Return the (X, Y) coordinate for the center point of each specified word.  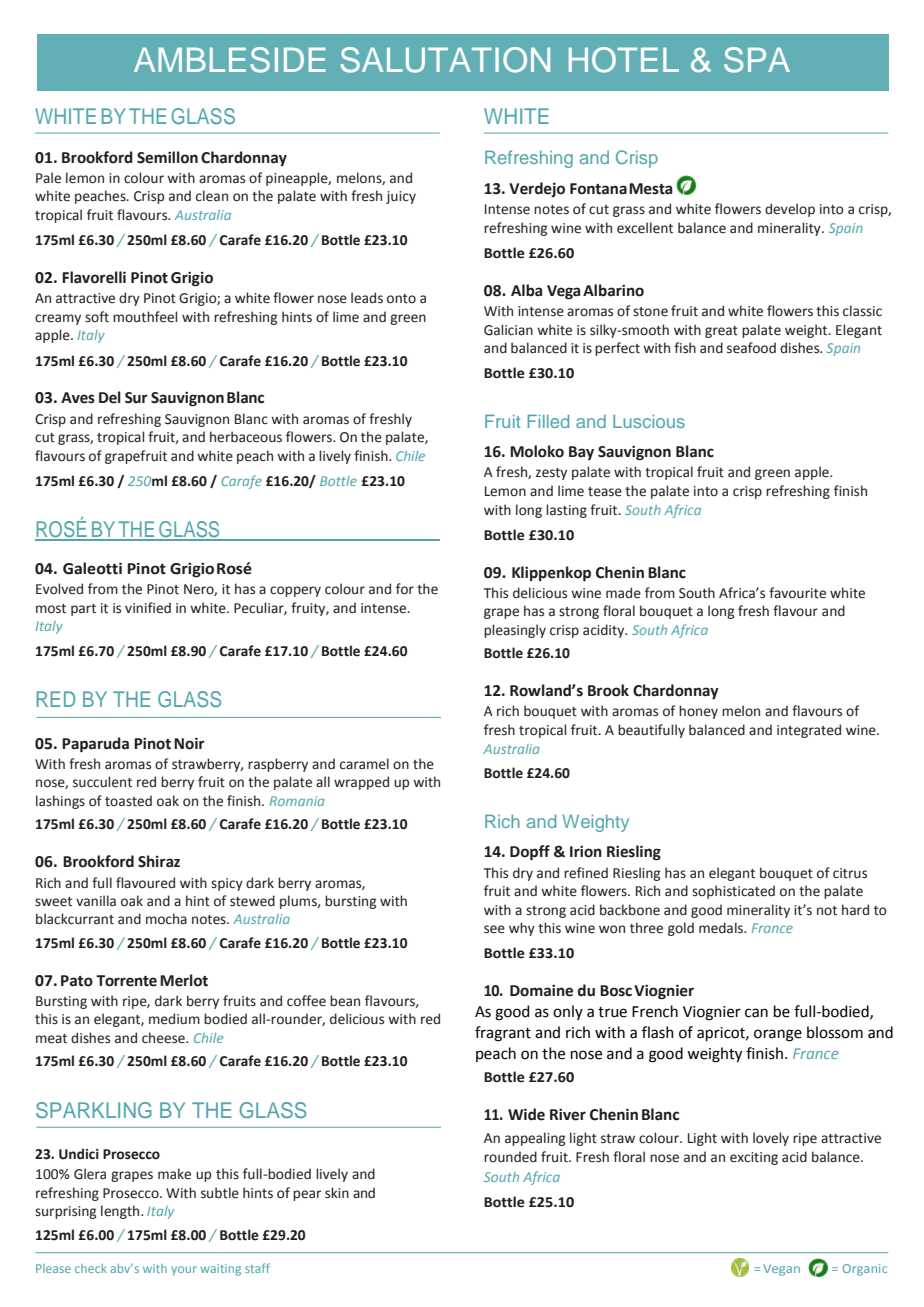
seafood (751, 348)
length (121, 1212)
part (83, 610)
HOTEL (624, 60)
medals (722, 928)
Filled (548, 421)
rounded (510, 1157)
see (494, 929)
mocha (166, 919)
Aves (78, 398)
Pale (48, 178)
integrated (809, 731)
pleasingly (515, 631)
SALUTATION (445, 60)
